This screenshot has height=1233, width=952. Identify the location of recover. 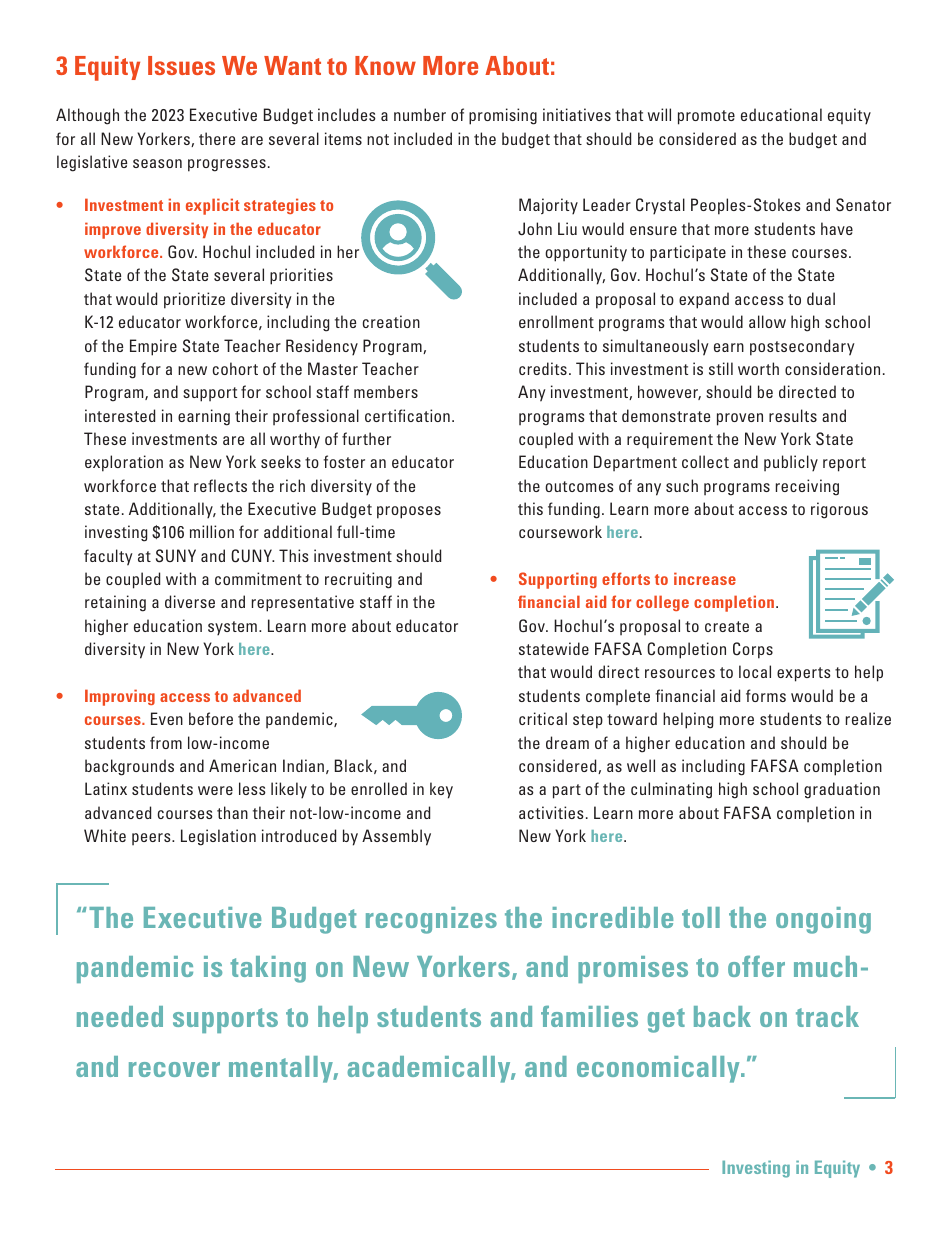
(174, 1069).
